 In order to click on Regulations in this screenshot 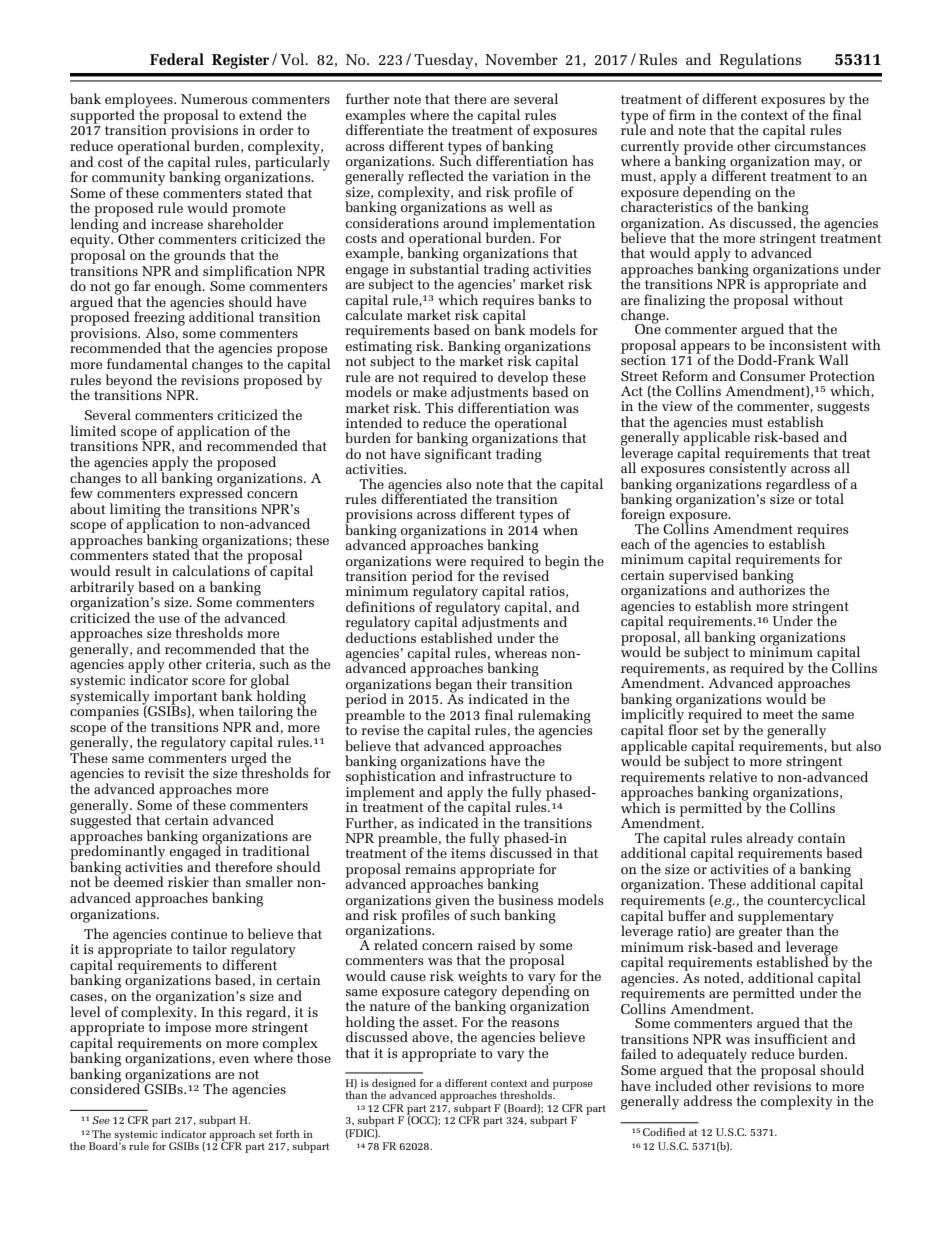, I will do `click(760, 61)`.
